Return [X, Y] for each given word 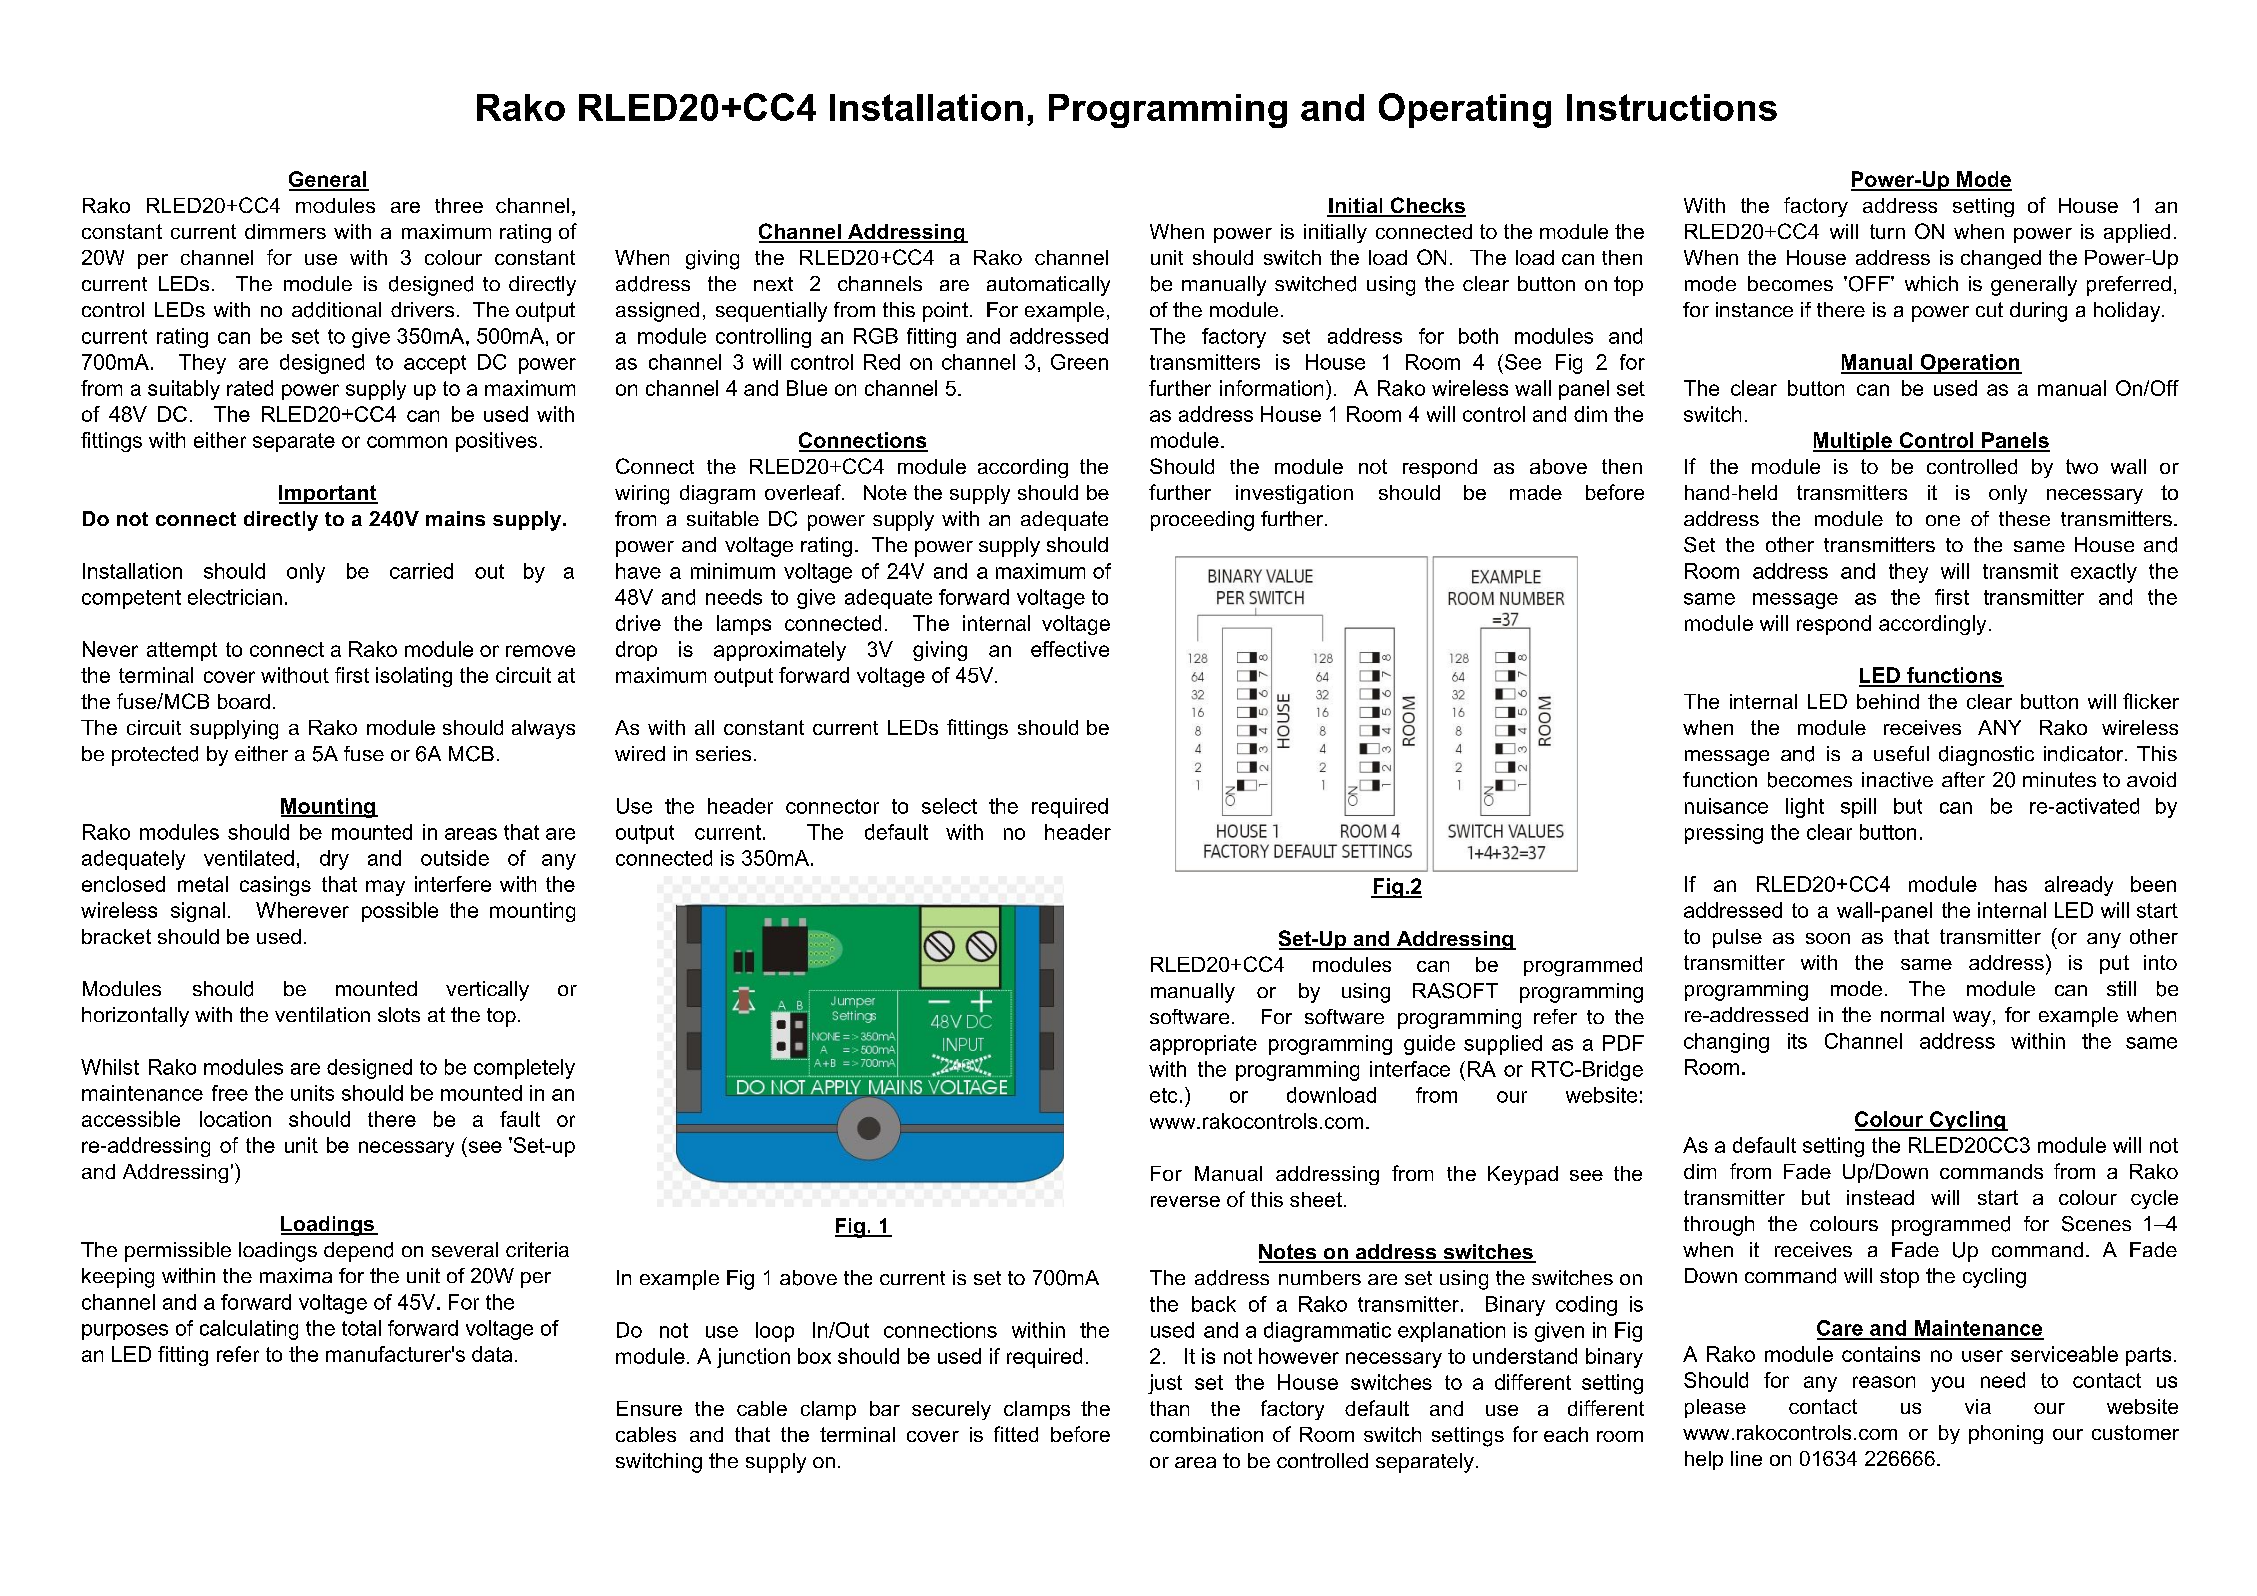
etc [1163, 1095]
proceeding [1202, 521]
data [492, 1354]
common [407, 442]
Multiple [1853, 442]
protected [155, 756]
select [949, 806]
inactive [1897, 779]
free [230, 1093]
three [459, 205]
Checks [1427, 206]
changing [1726, 1043]
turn [1887, 231]
